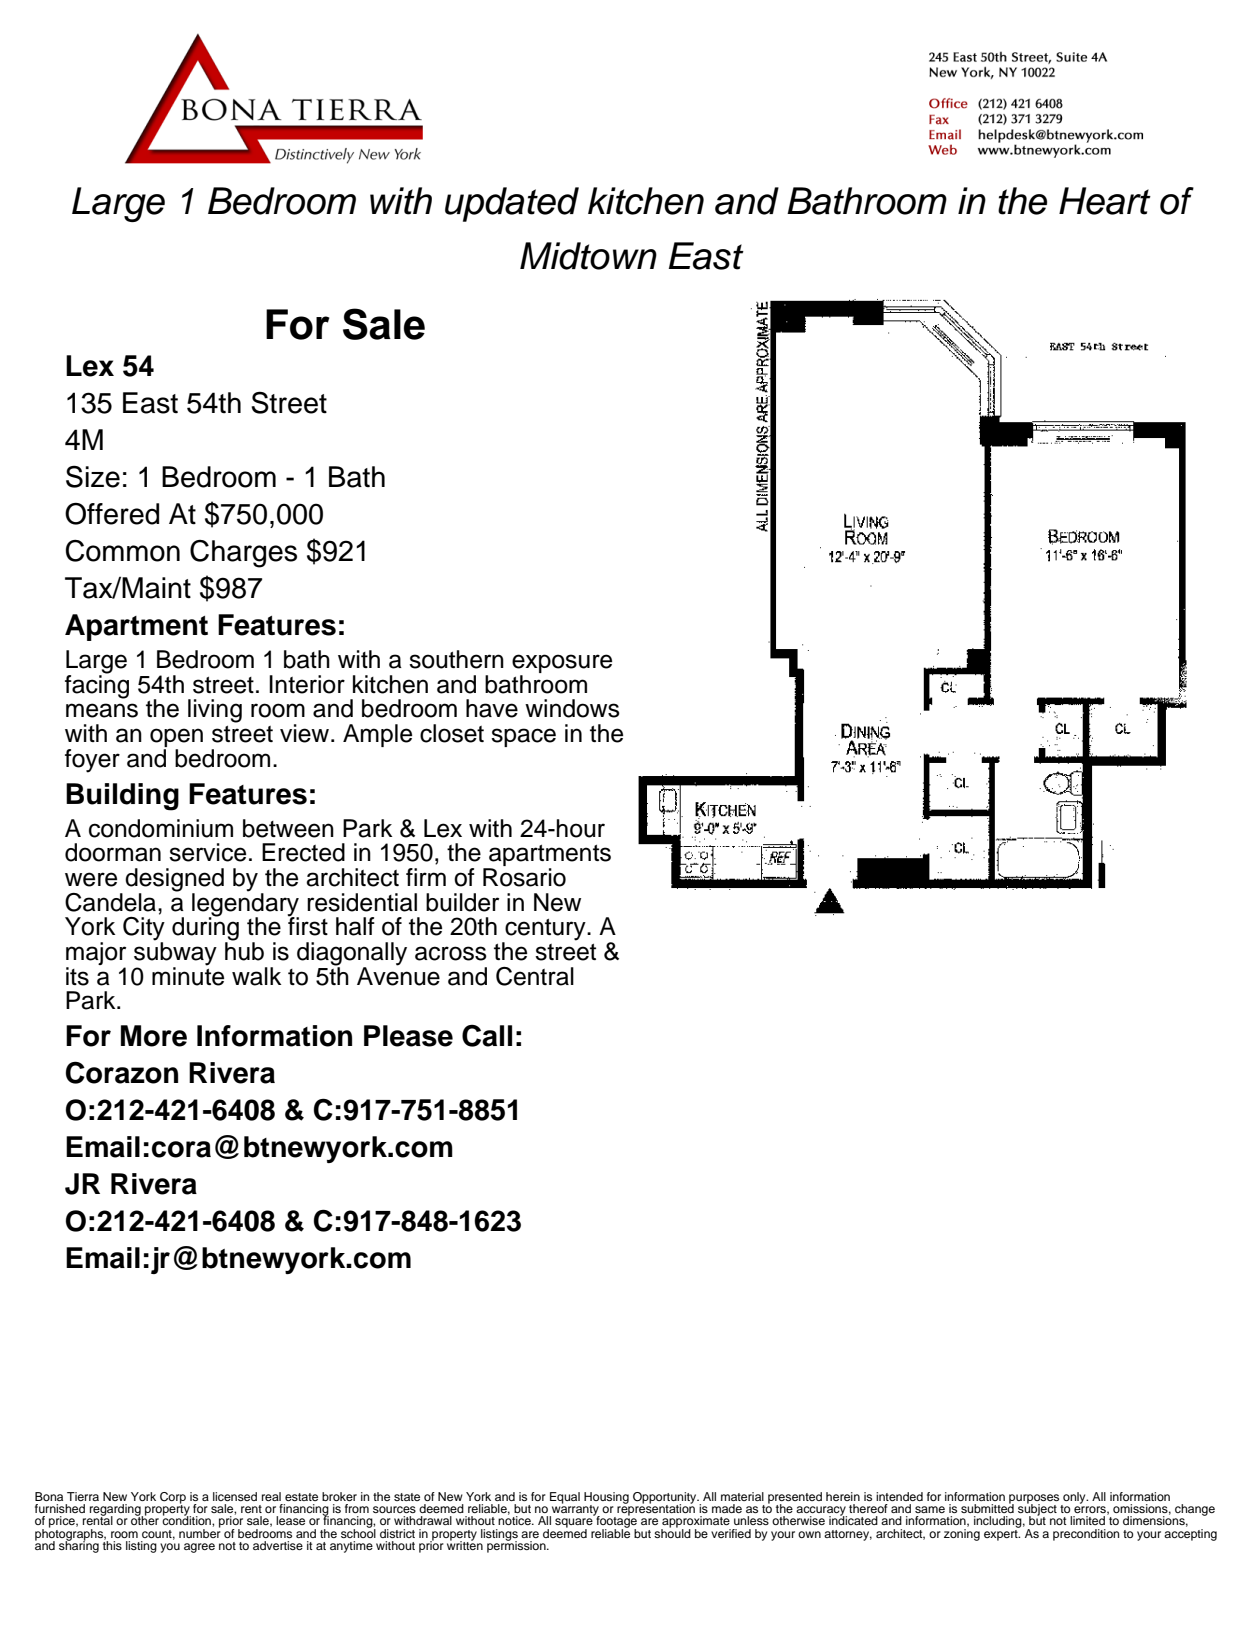  What do you see at coordinates (154, 1036) in the document?
I see `More` at bounding box center [154, 1036].
